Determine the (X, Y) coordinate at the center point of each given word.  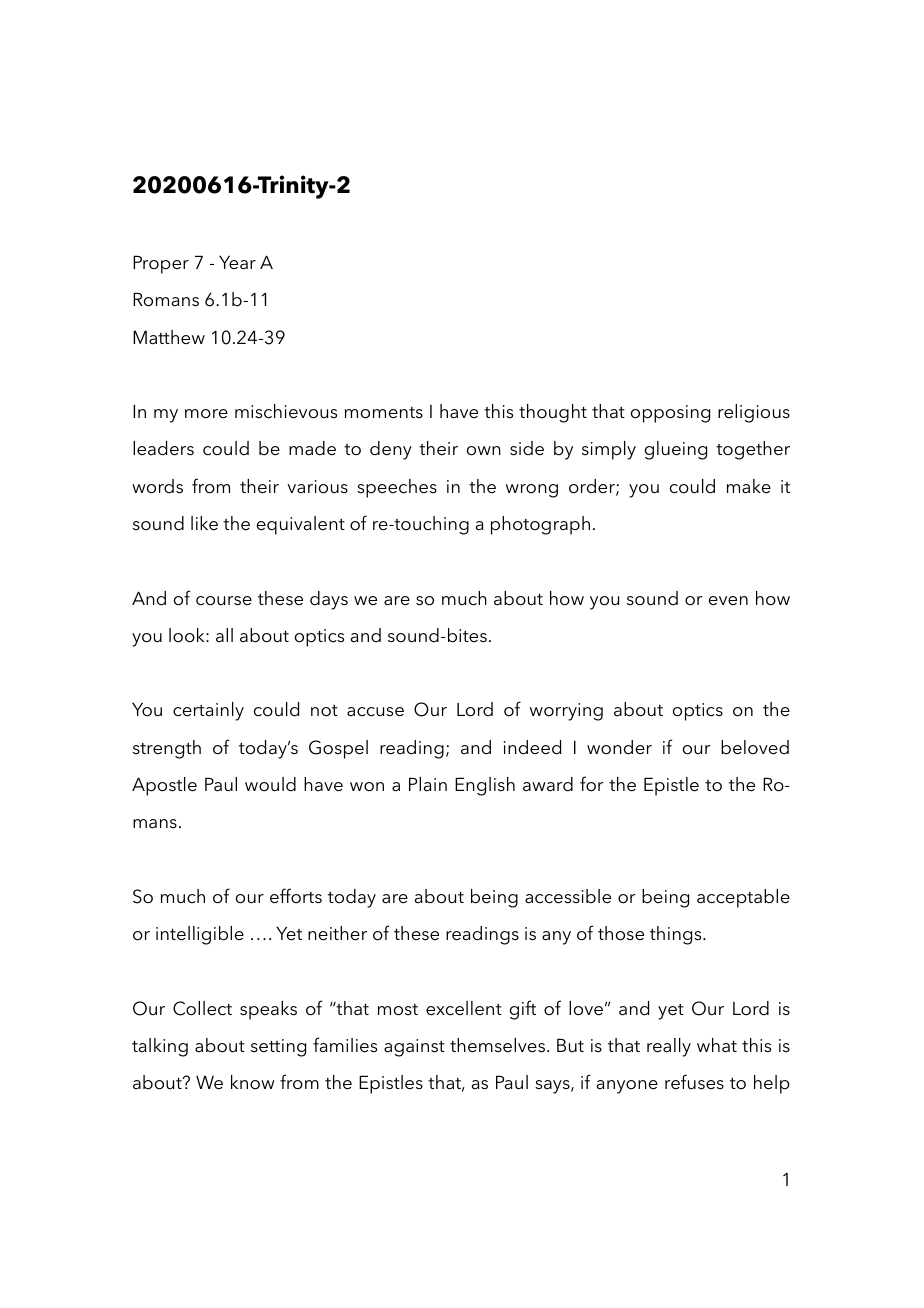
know (253, 1082)
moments (384, 413)
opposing (670, 414)
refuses (694, 1082)
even (728, 601)
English (485, 786)
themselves (497, 1045)
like (204, 523)
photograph (540, 525)
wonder (619, 747)
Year (237, 262)
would (270, 784)
